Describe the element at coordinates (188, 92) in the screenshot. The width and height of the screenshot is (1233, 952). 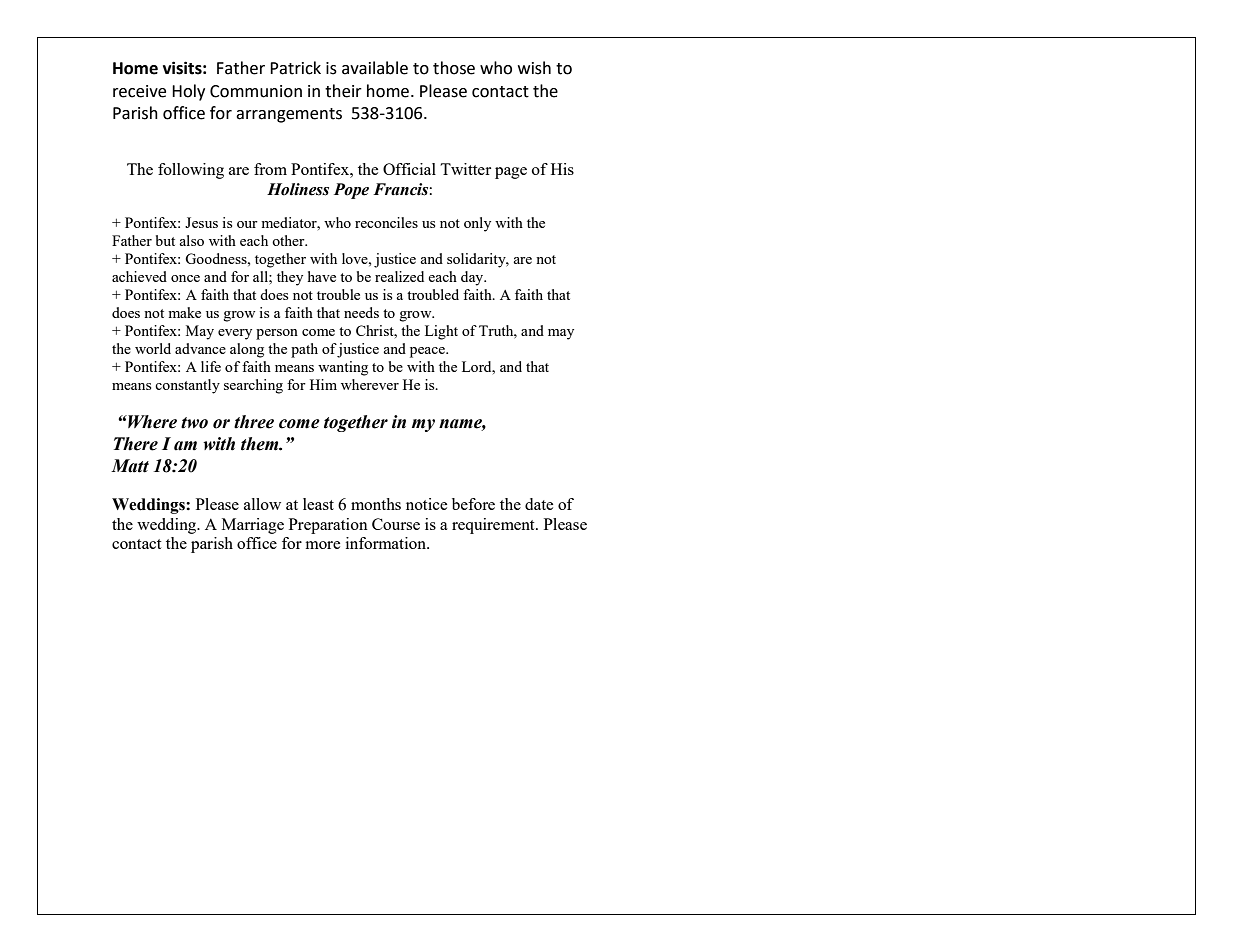
I see `Holy` at that location.
